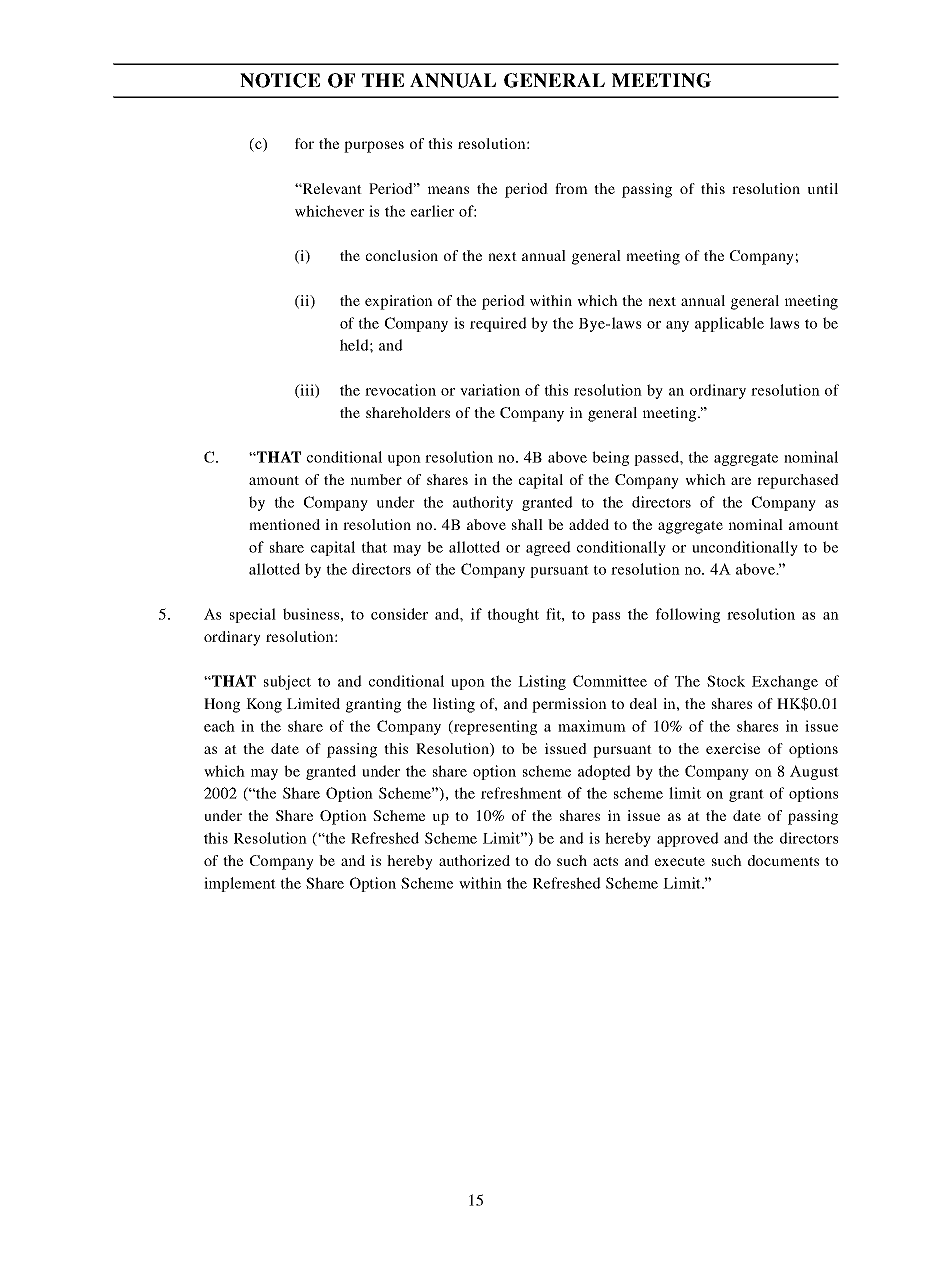  What do you see at coordinates (823, 188) in the screenshot?
I see `until` at bounding box center [823, 188].
